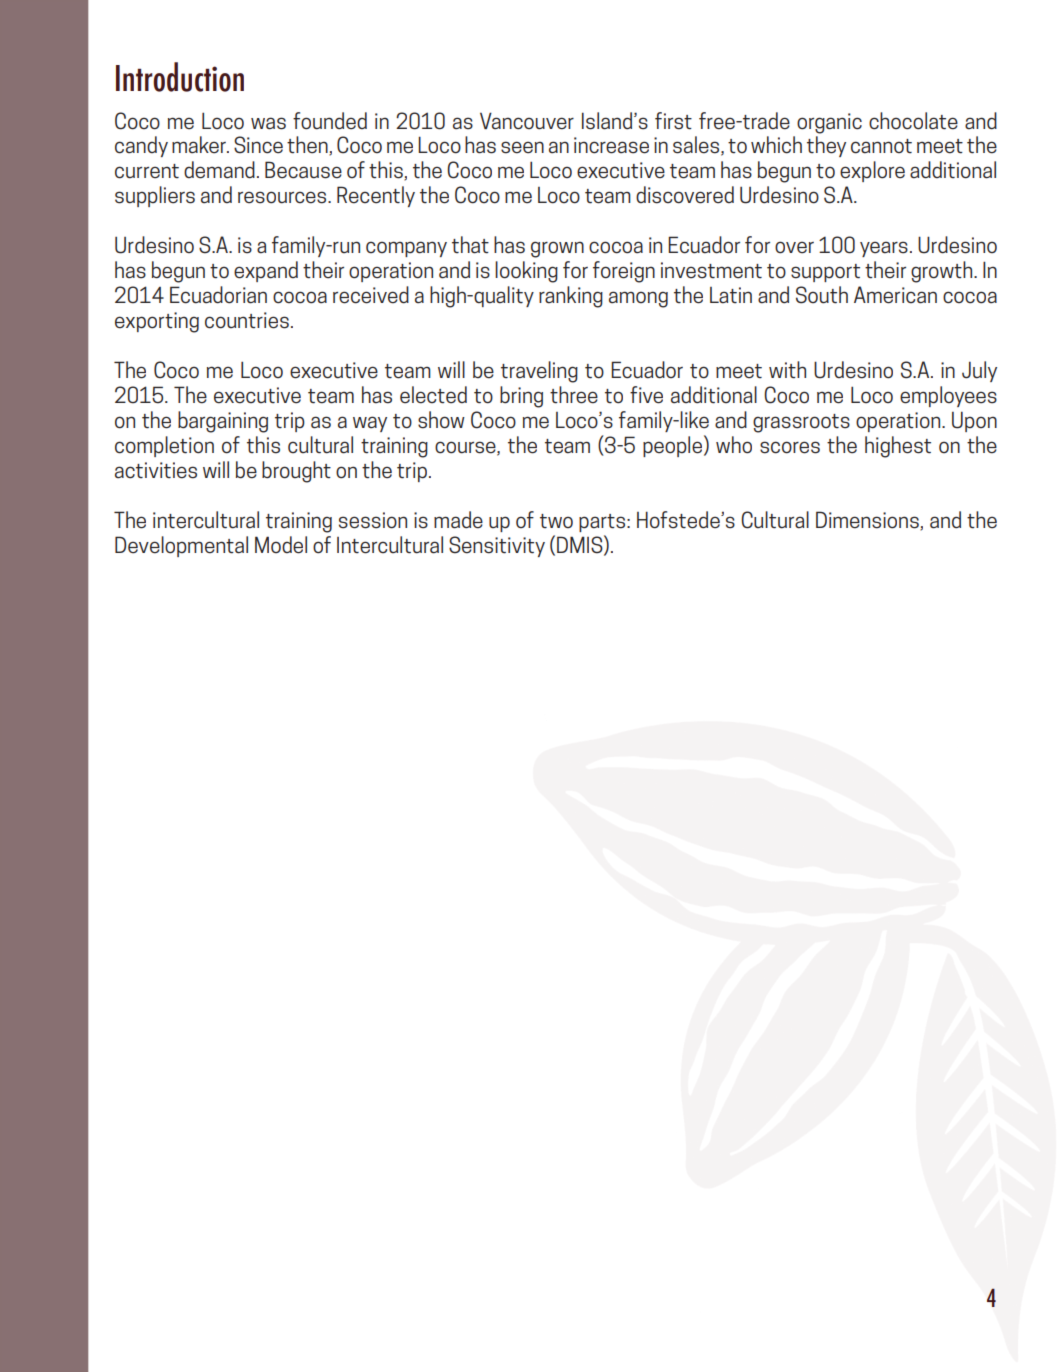 The image size is (1060, 1372). I want to click on chocolate, so click(913, 121).
